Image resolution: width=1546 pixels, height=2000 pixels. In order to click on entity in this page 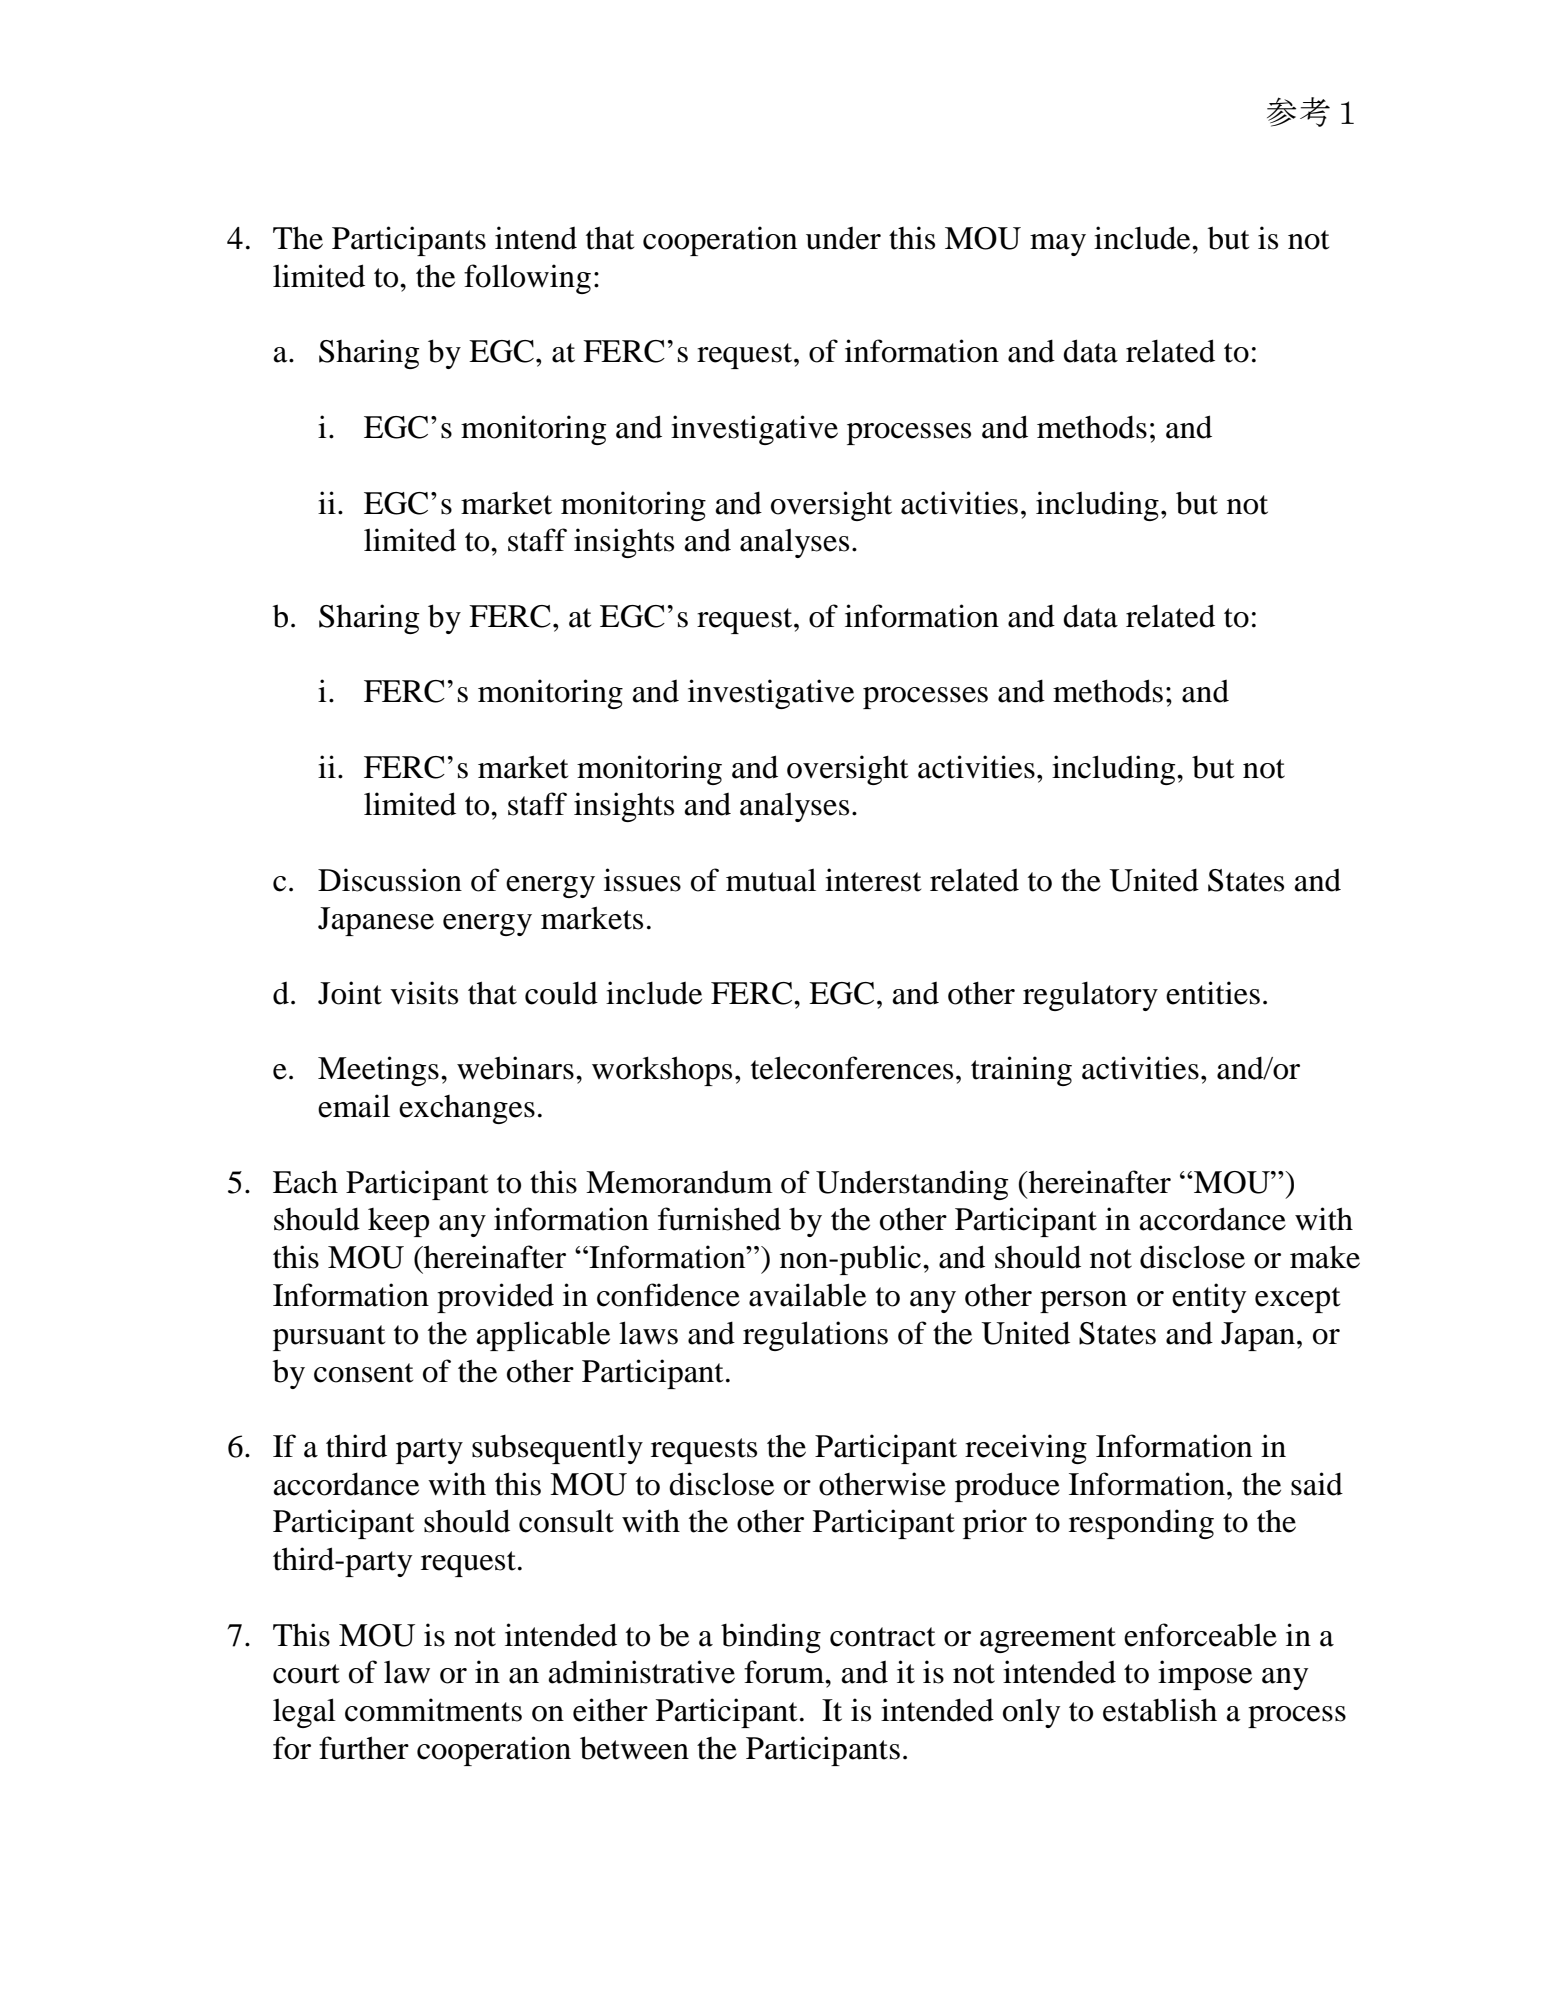, I will do `click(1209, 1298)`.
